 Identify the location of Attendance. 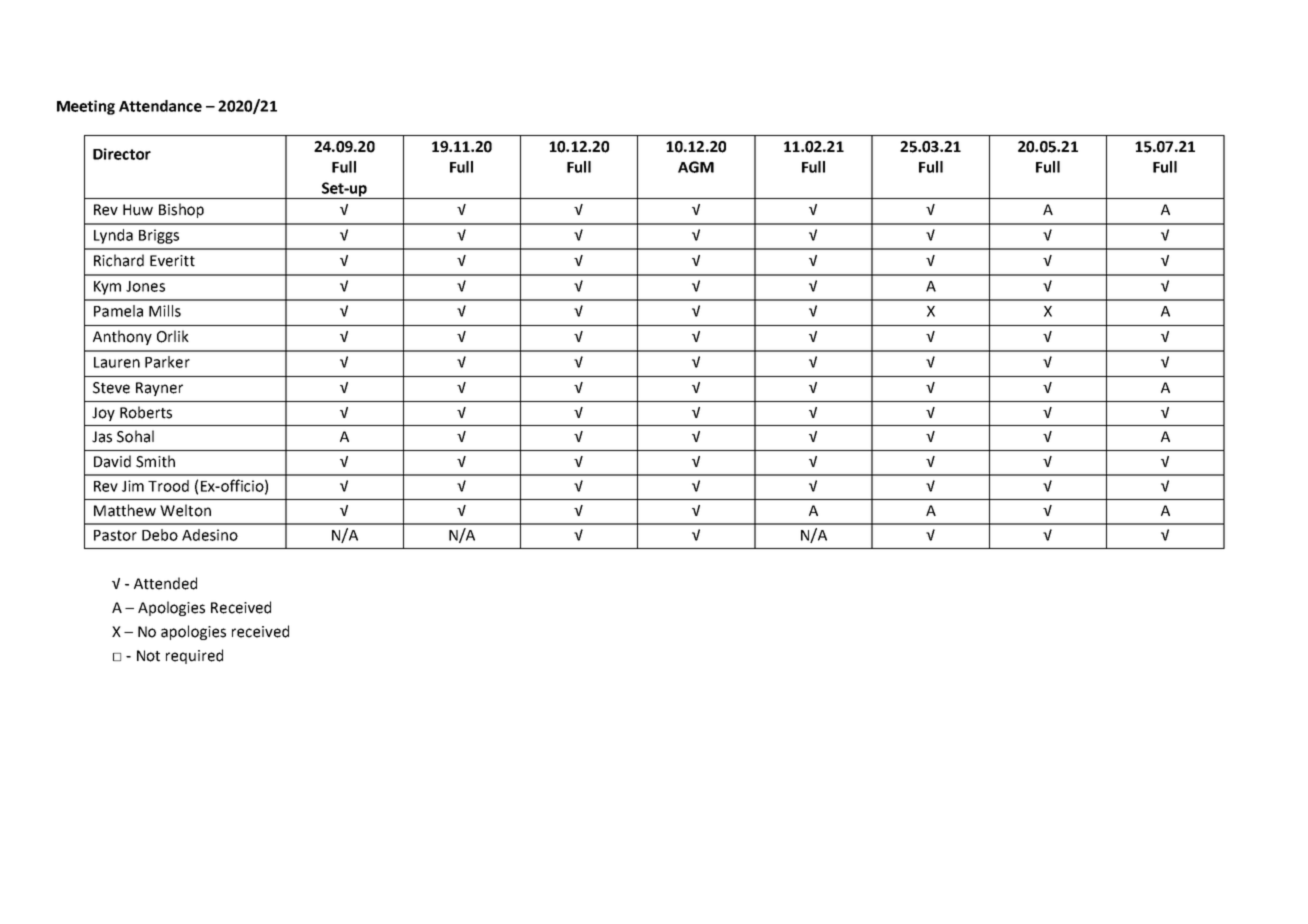
(160, 106).
